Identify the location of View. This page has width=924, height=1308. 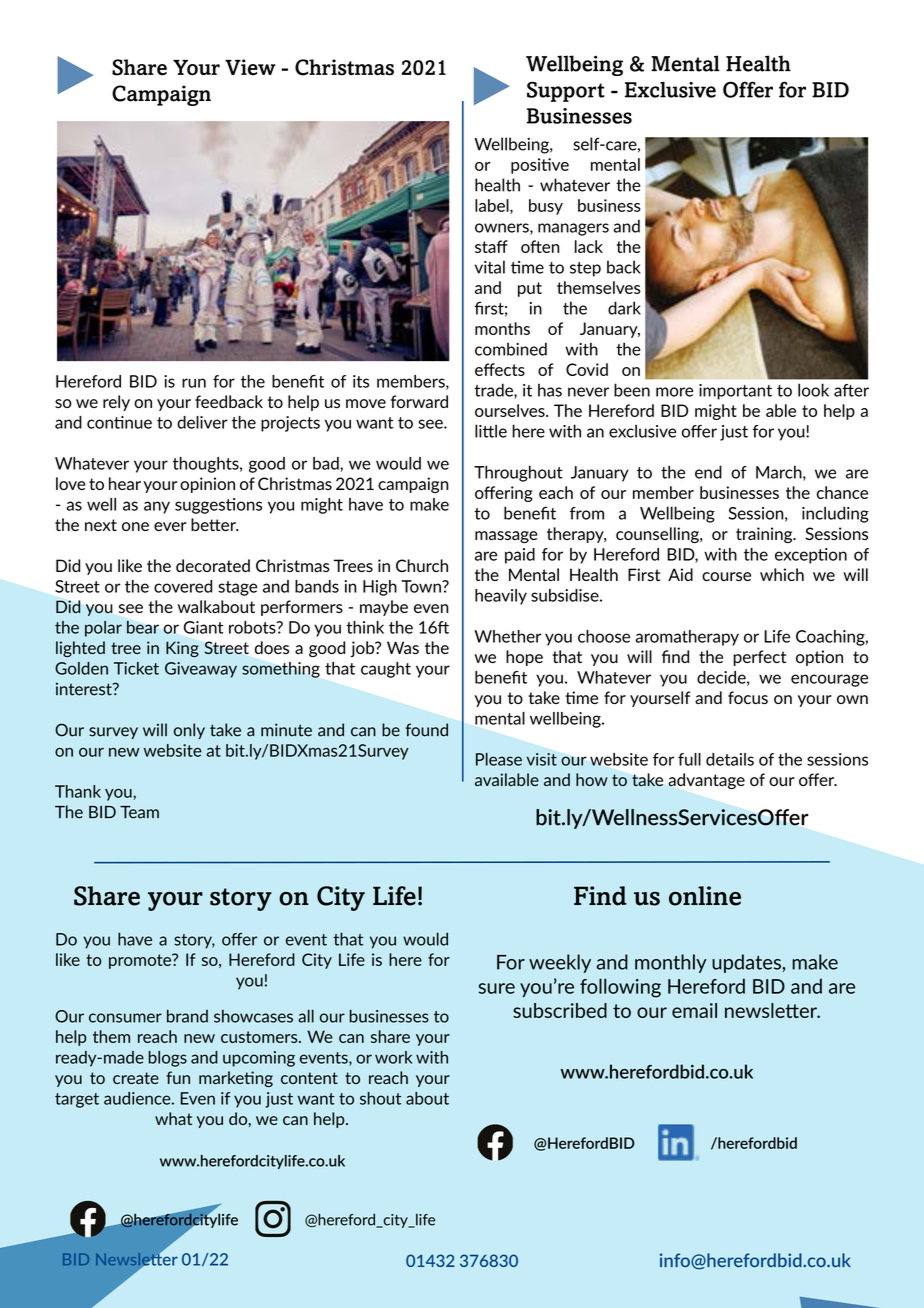
(250, 67).
